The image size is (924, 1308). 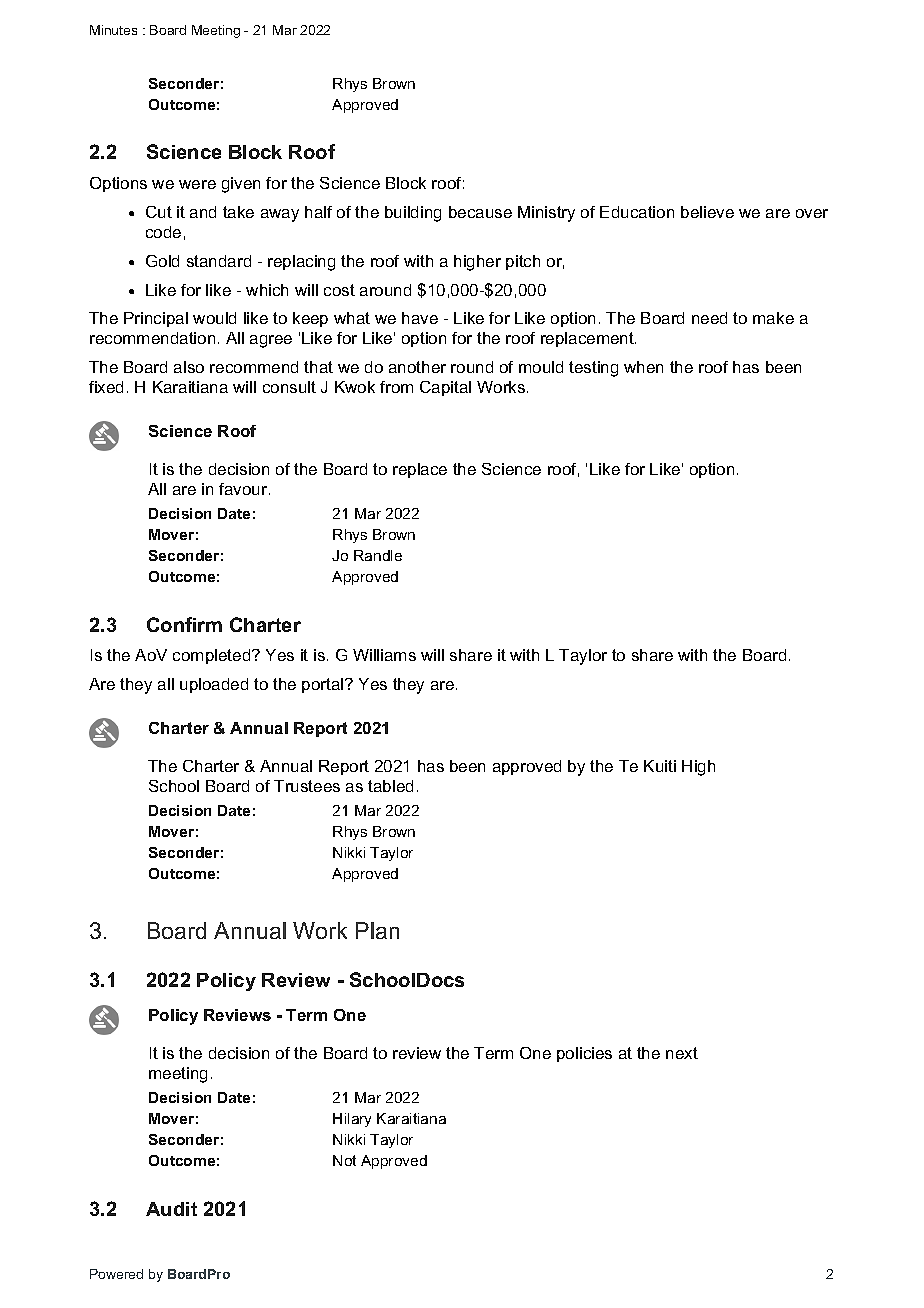 I want to click on need, so click(x=709, y=318).
